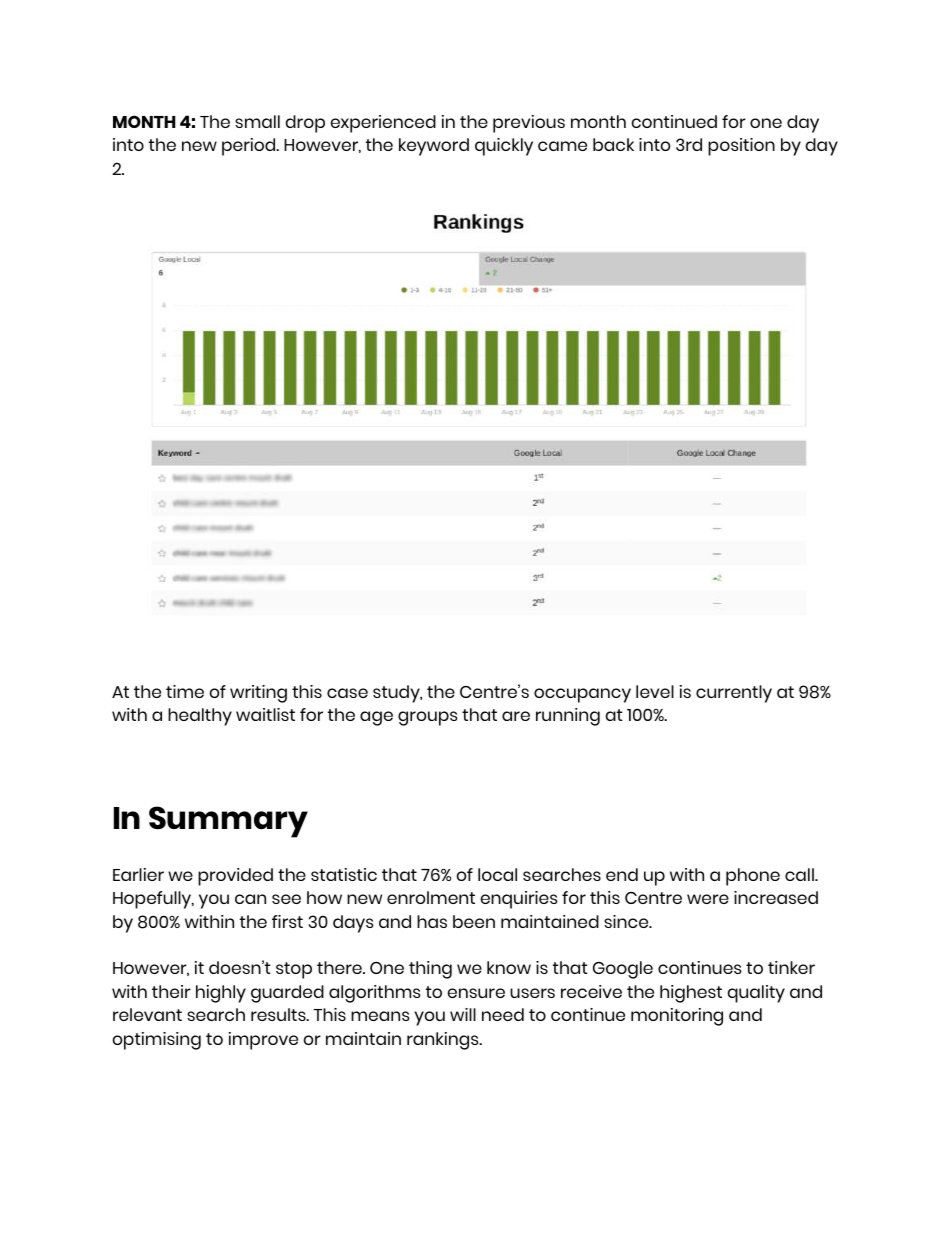 This screenshot has height=1233, width=952. I want to click on will, so click(463, 1014).
